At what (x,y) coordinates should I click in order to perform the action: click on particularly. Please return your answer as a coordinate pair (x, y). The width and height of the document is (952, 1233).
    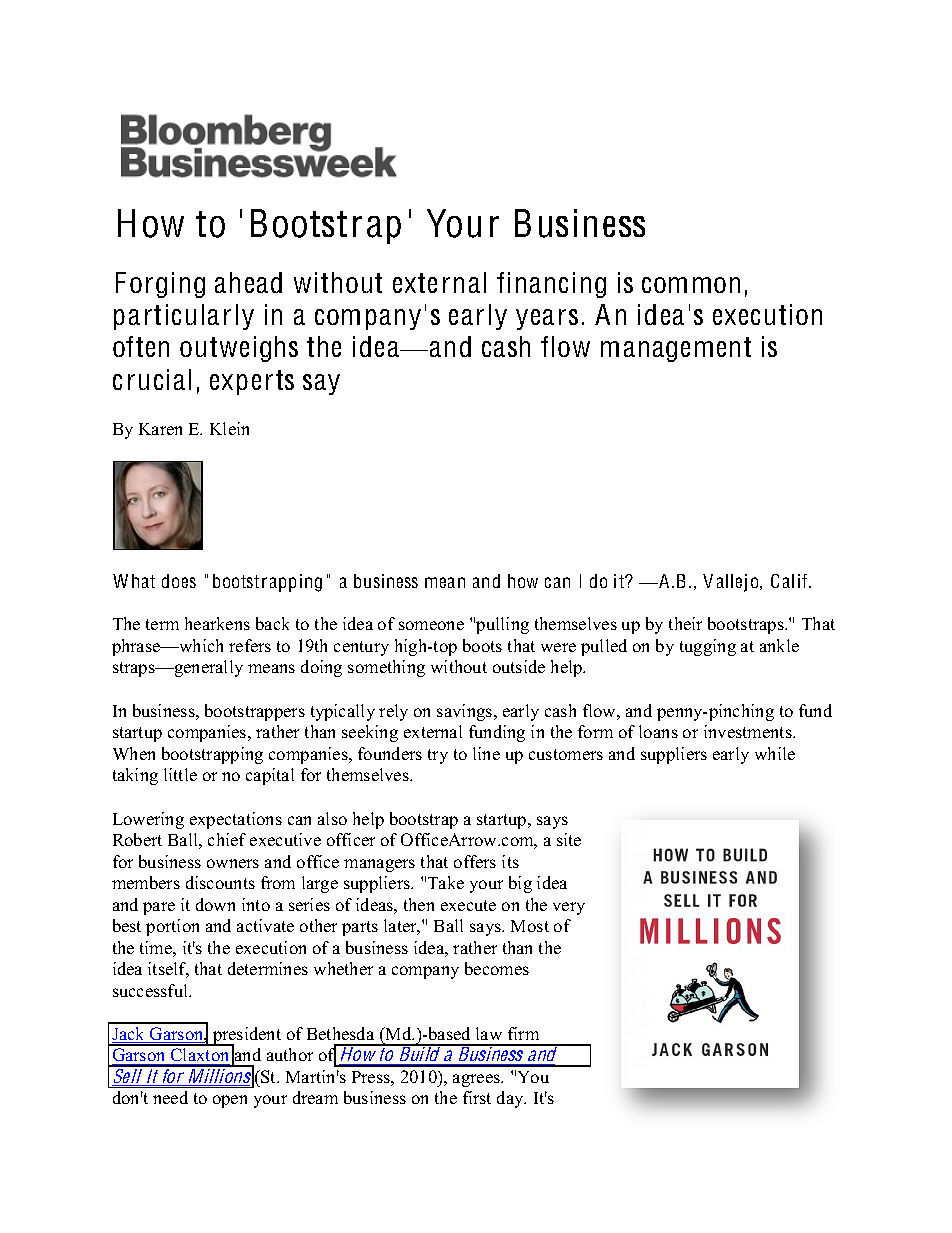
    Looking at the image, I should click on (184, 317).
